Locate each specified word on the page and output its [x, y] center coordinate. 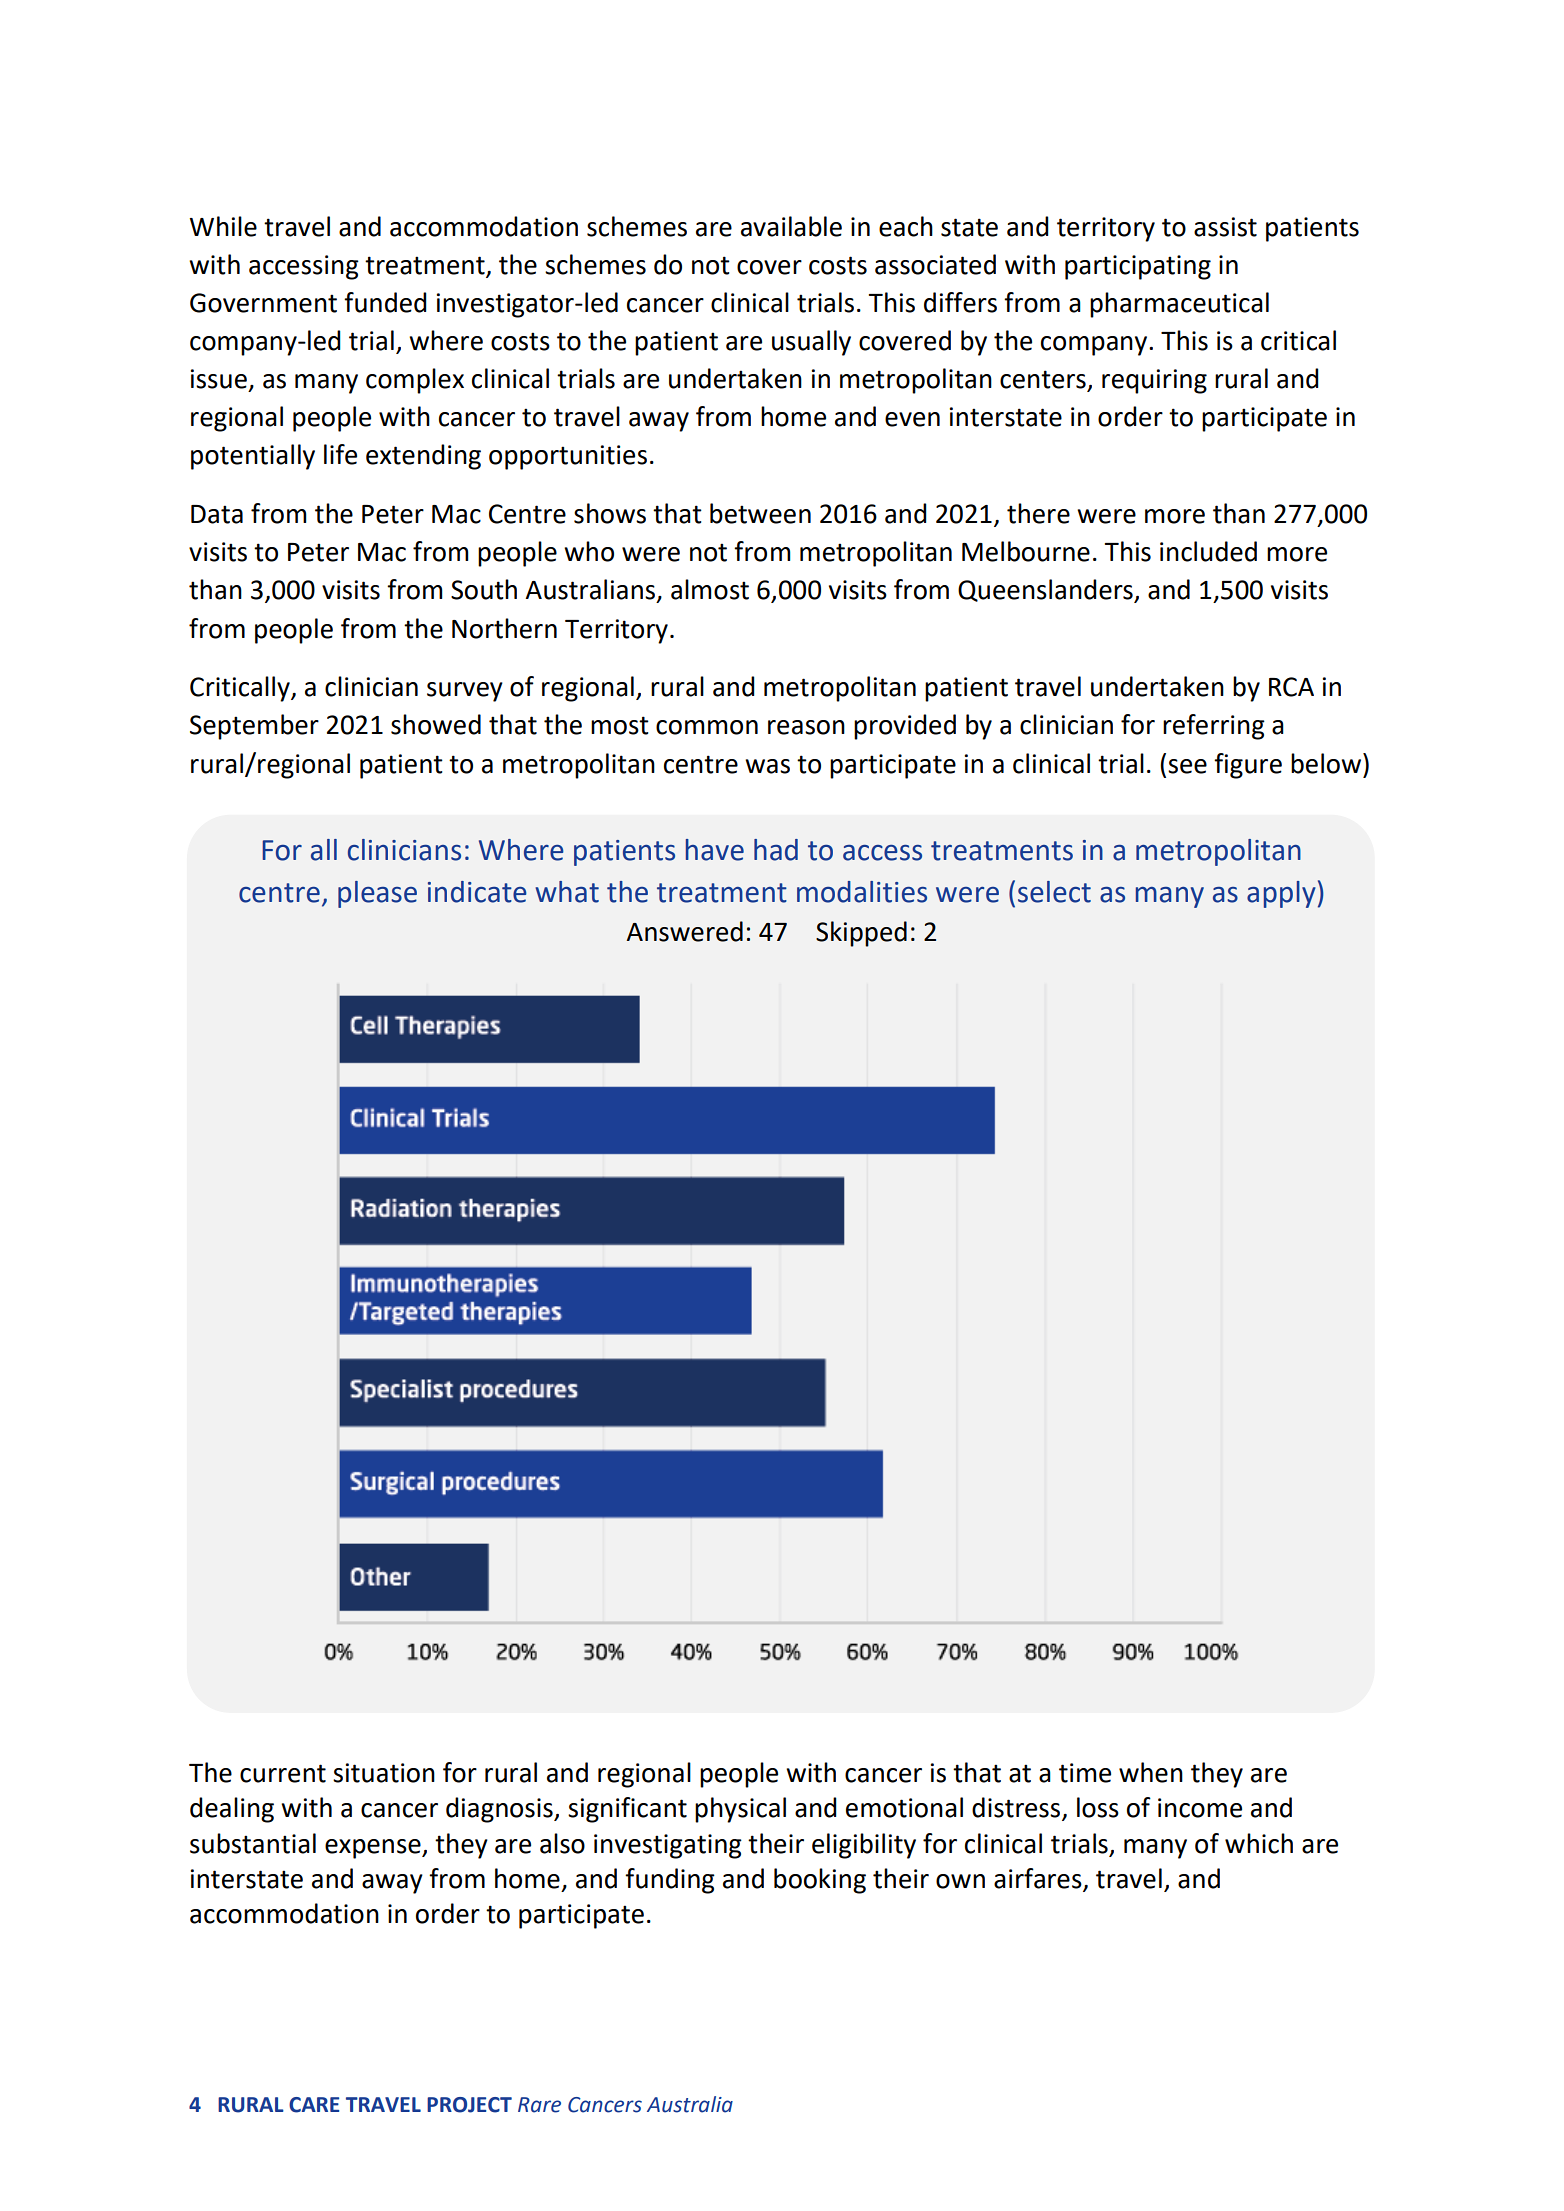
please [377, 894]
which [1259, 1843]
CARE [314, 2105]
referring [1214, 727]
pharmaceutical [1179, 305]
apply [1281, 894]
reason [806, 727]
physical [740, 1810]
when [1151, 1772]
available [791, 226]
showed [436, 724]
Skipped [861, 934]
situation [384, 1773]
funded [385, 302]
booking [820, 1881]
